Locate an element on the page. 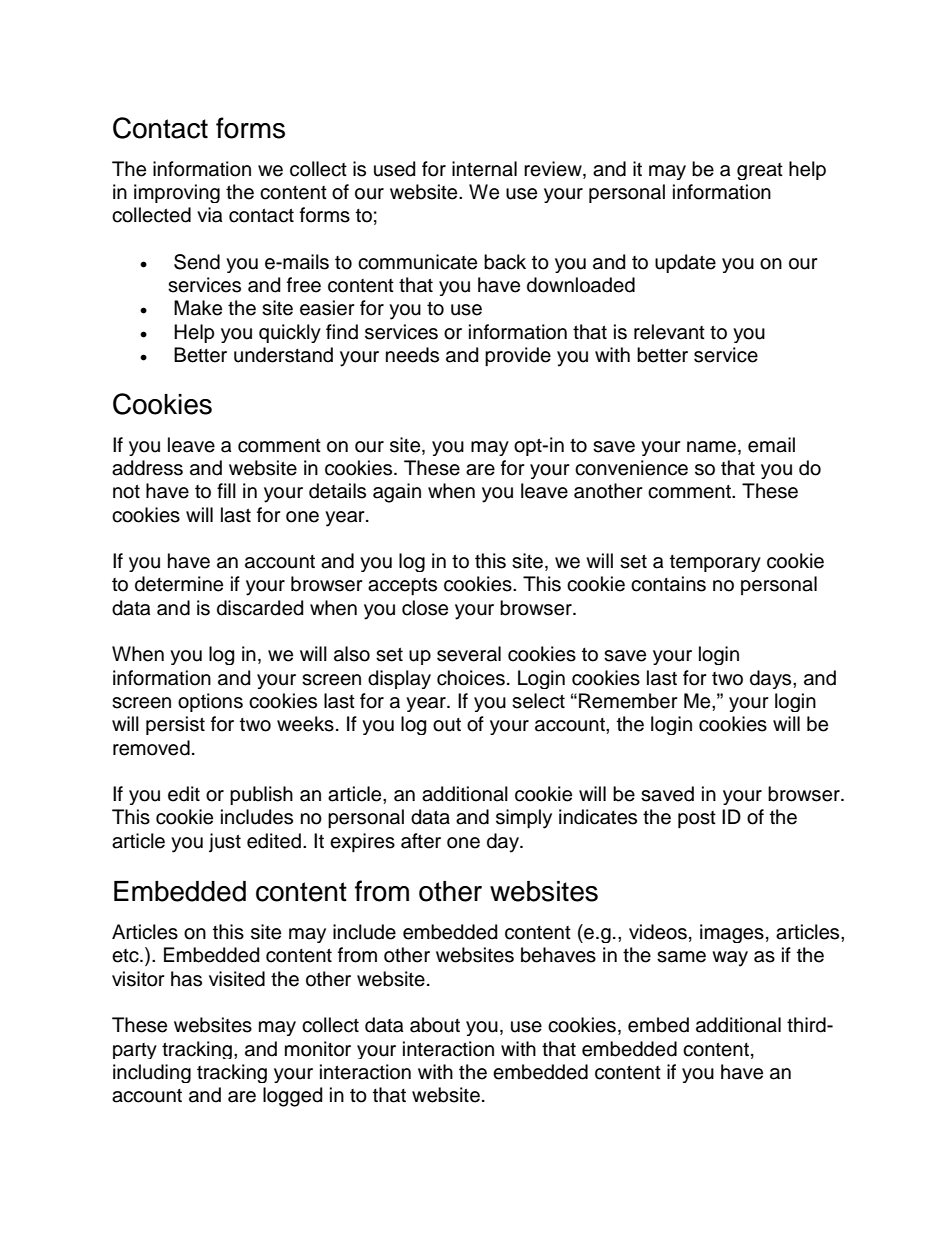 The image size is (952, 1233). needs is located at coordinates (412, 355).
